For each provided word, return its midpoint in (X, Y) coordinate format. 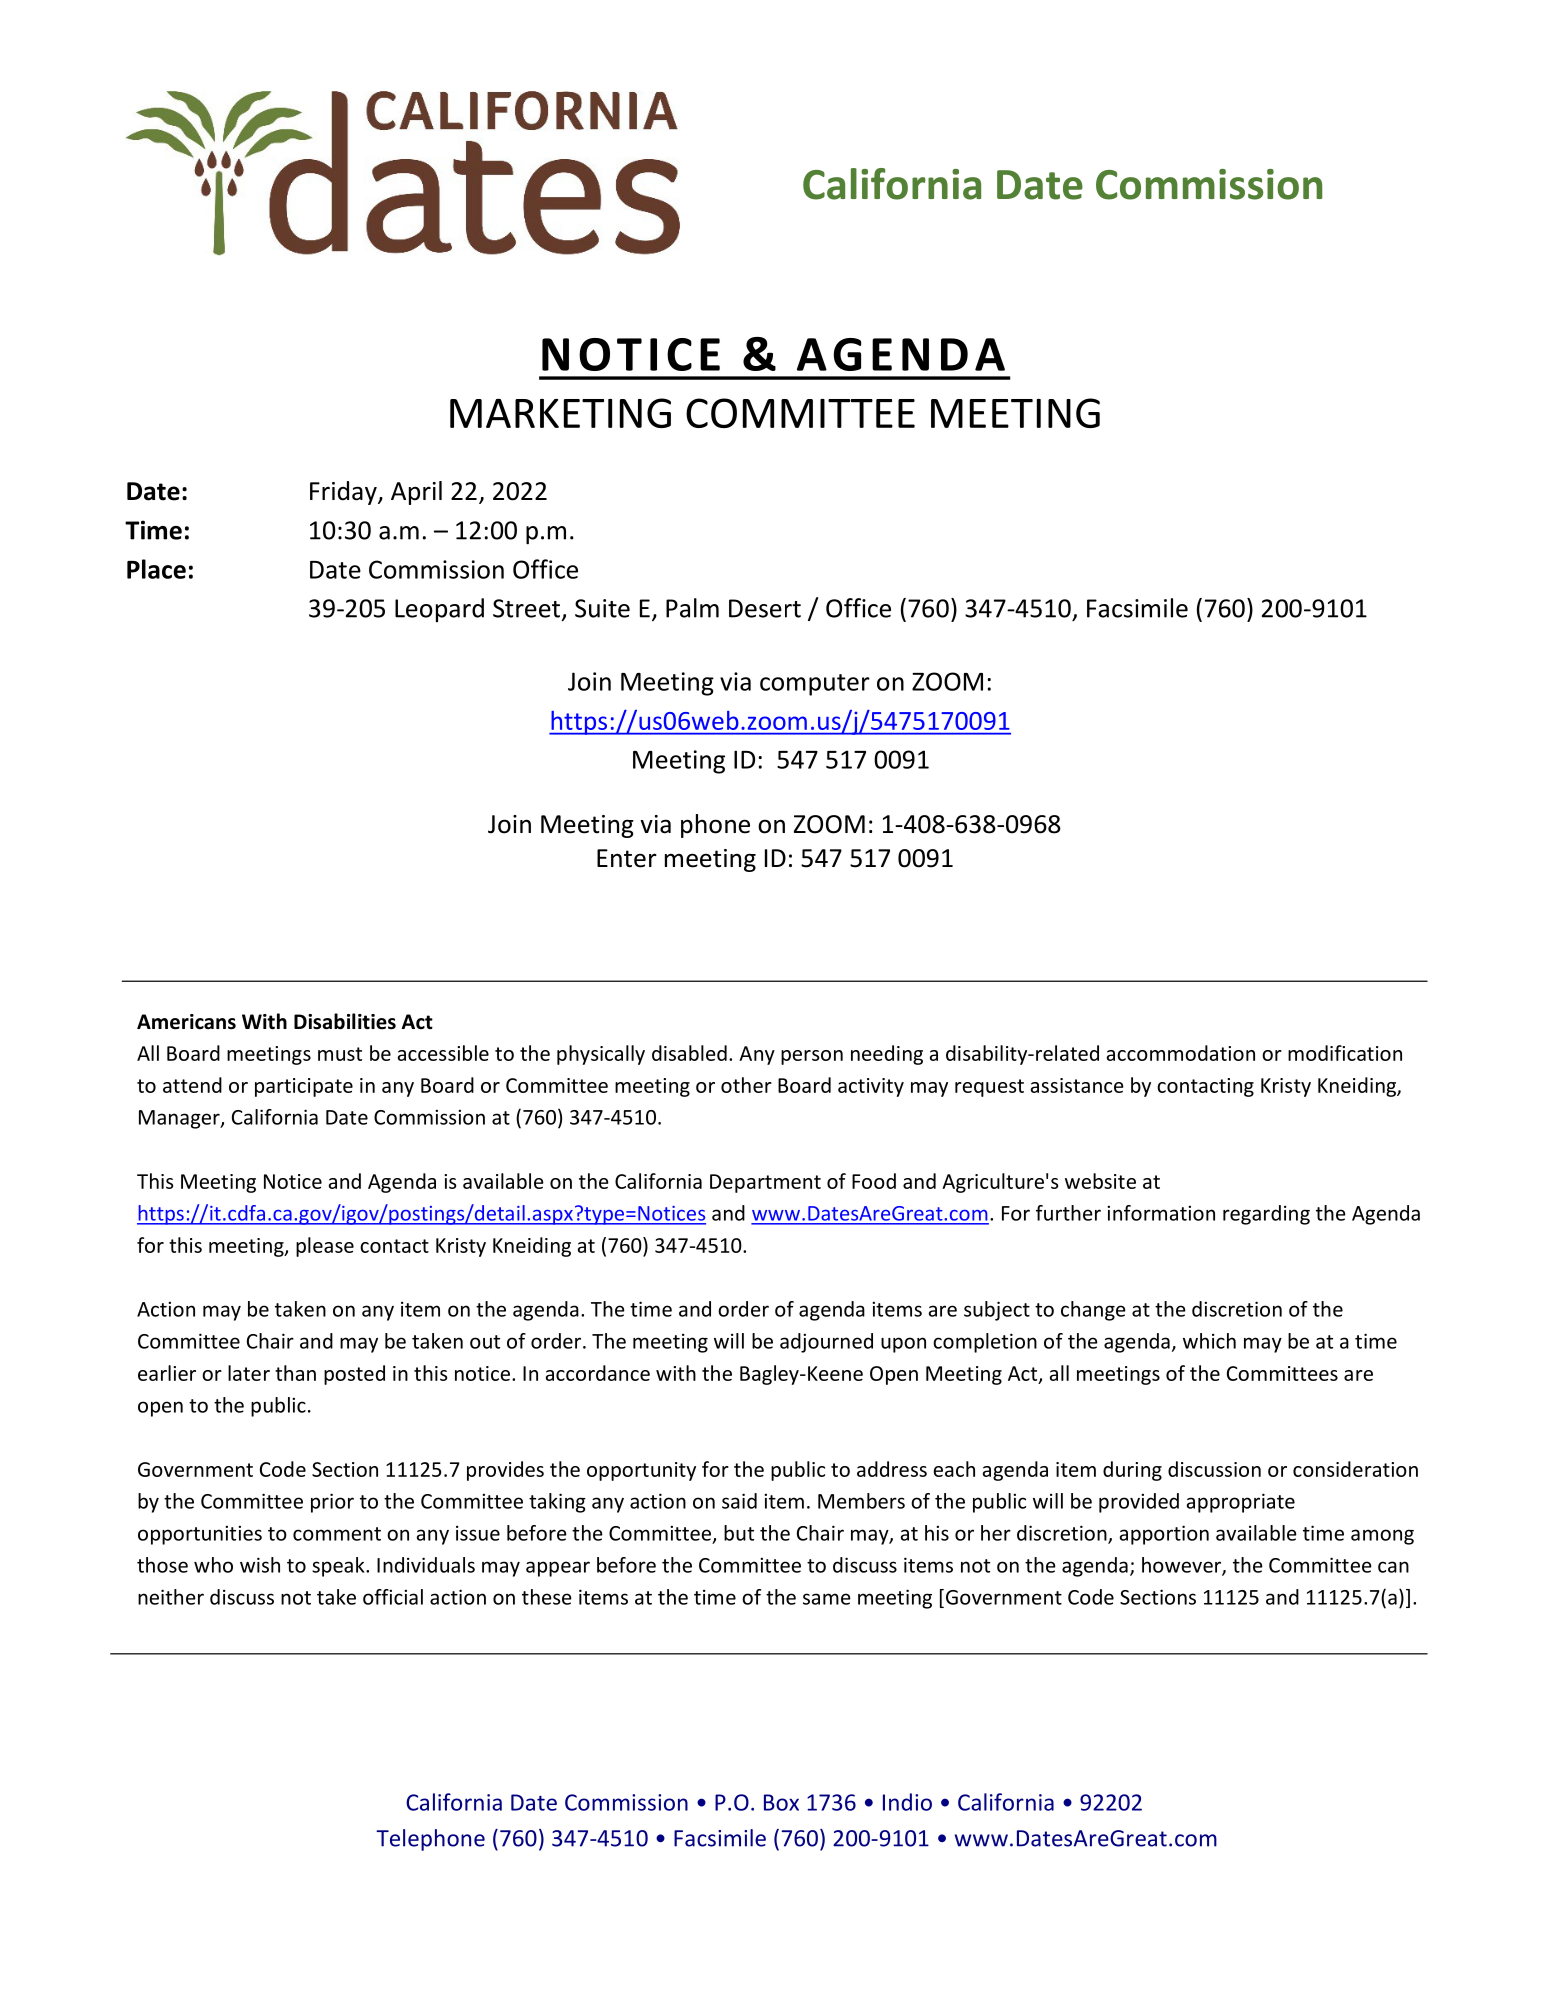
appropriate (1240, 1503)
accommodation (1181, 1053)
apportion (1164, 1535)
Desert (765, 608)
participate (304, 1087)
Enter (627, 858)
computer (815, 685)
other (746, 1085)
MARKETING (560, 413)
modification (1345, 1053)
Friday (344, 493)
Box (781, 1802)
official (393, 1597)
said (739, 1501)
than (295, 1373)
